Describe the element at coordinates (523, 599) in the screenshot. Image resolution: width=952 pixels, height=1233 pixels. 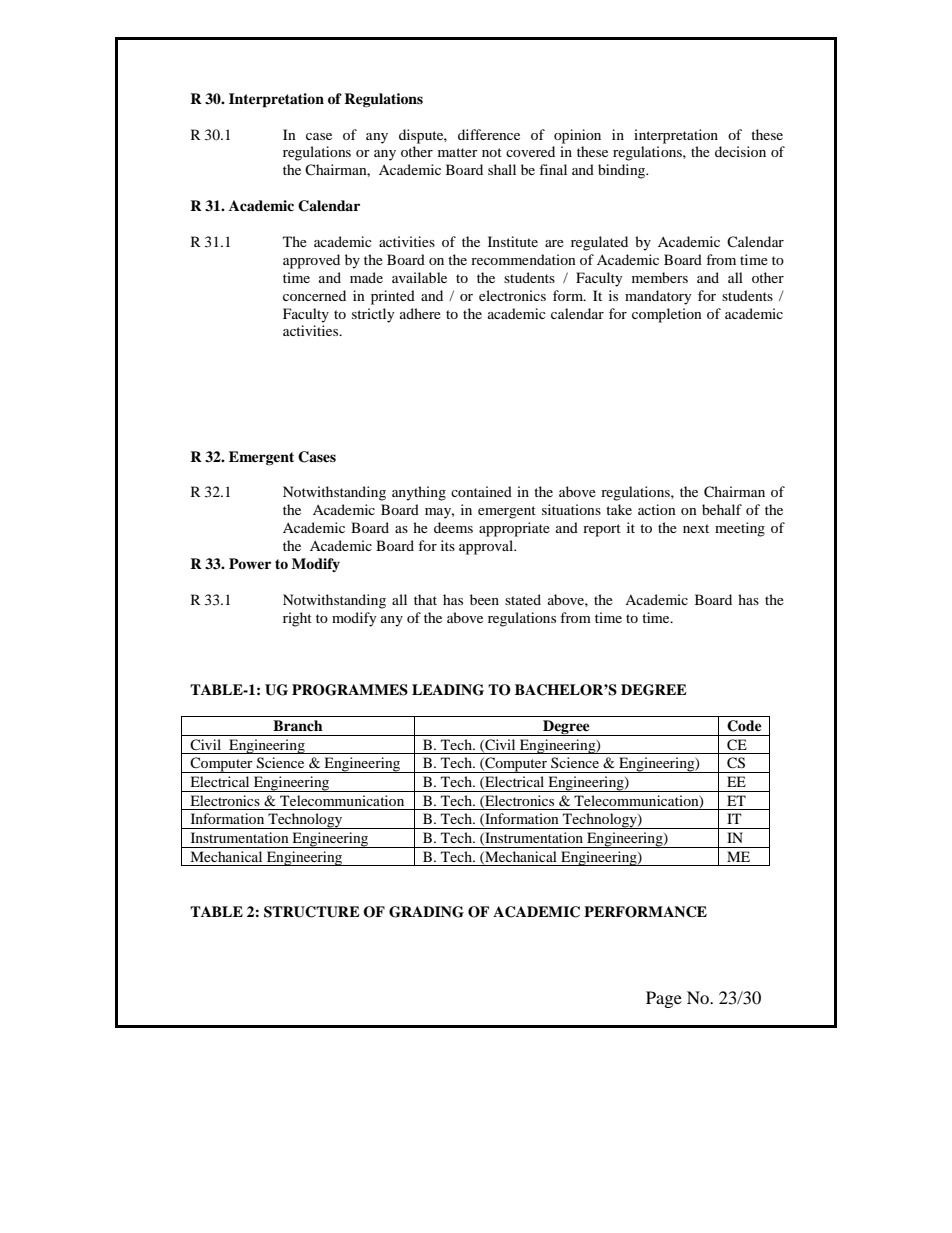
I see `stated` at that location.
